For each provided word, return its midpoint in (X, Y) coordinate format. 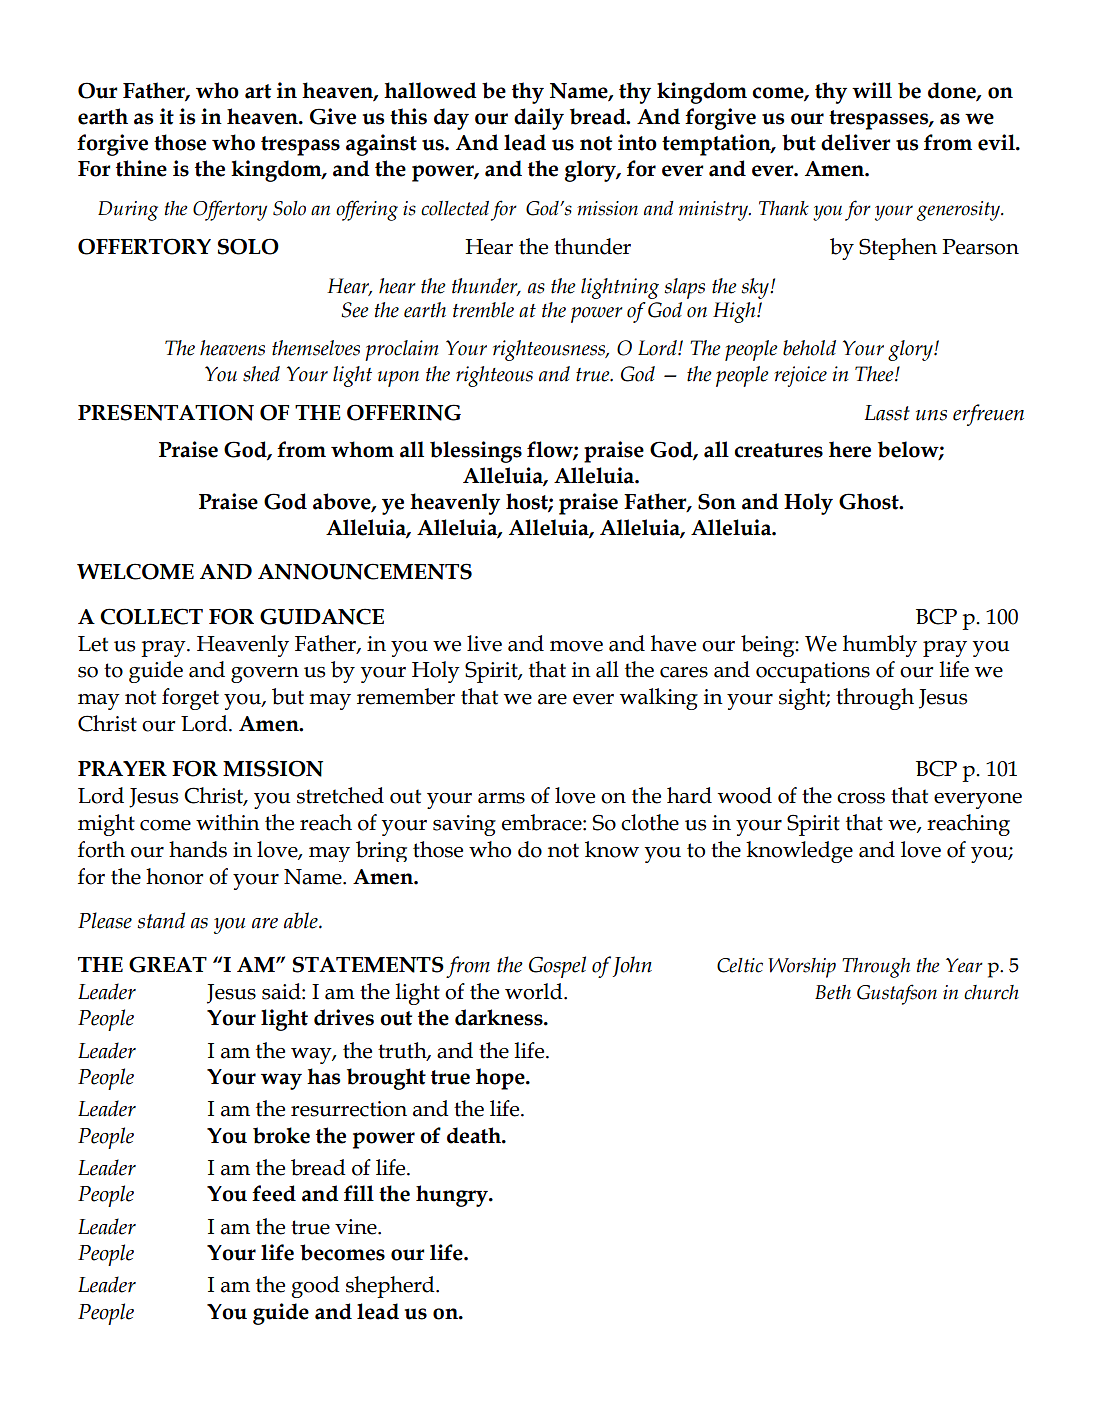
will (872, 90)
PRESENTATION (166, 412)
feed (274, 1193)
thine (141, 168)
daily (539, 119)
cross (861, 798)
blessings (476, 452)
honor (175, 876)
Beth (833, 992)
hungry (453, 1196)
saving (464, 825)
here (850, 449)
